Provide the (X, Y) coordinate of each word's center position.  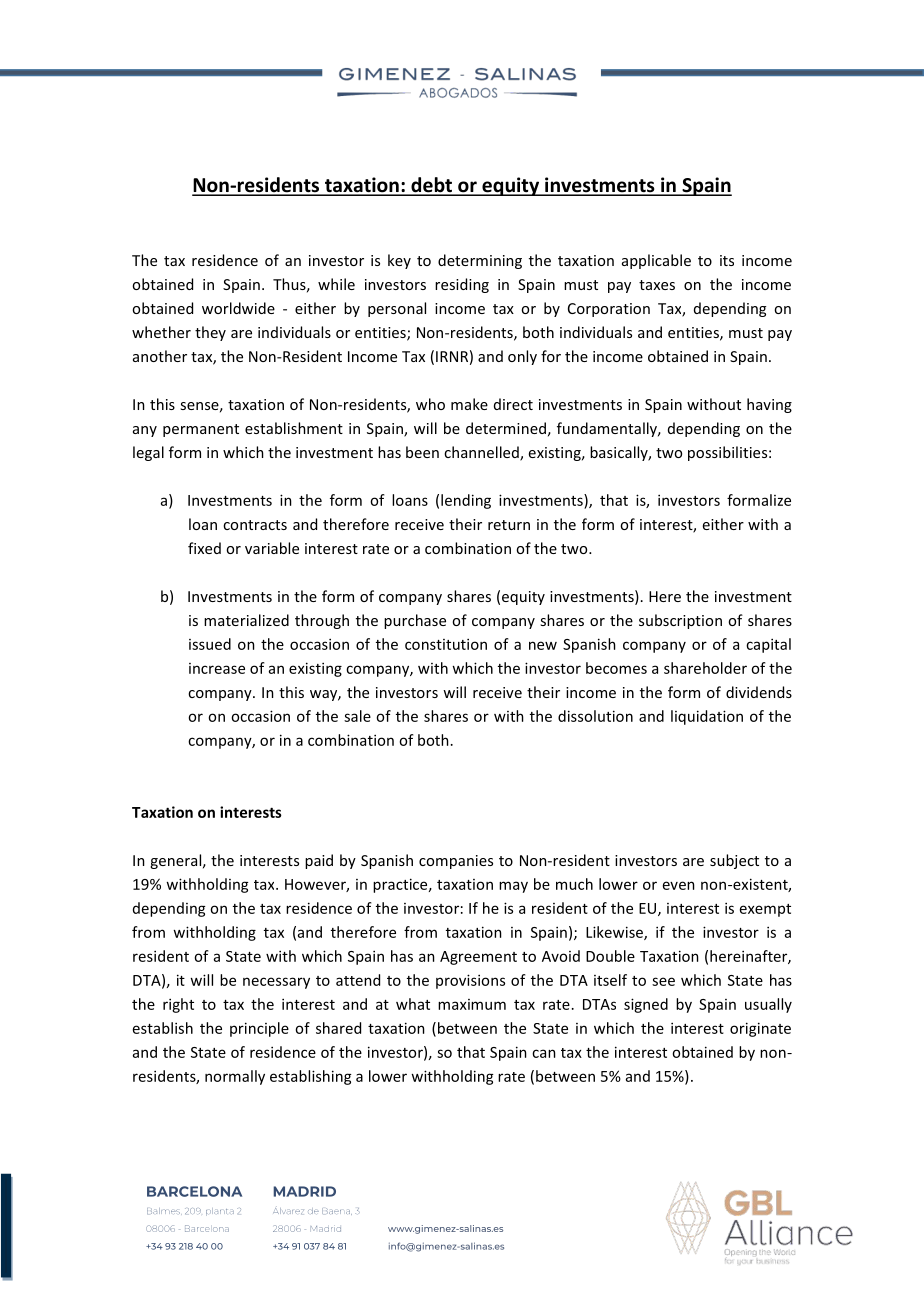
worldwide (238, 308)
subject (734, 861)
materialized (246, 620)
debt (431, 186)
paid (319, 861)
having (769, 405)
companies (456, 862)
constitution (446, 644)
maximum (472, 1004)
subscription (680, 621)
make (469, 404)
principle (259, 1029)
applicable (656, 261)
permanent (201, 430)
